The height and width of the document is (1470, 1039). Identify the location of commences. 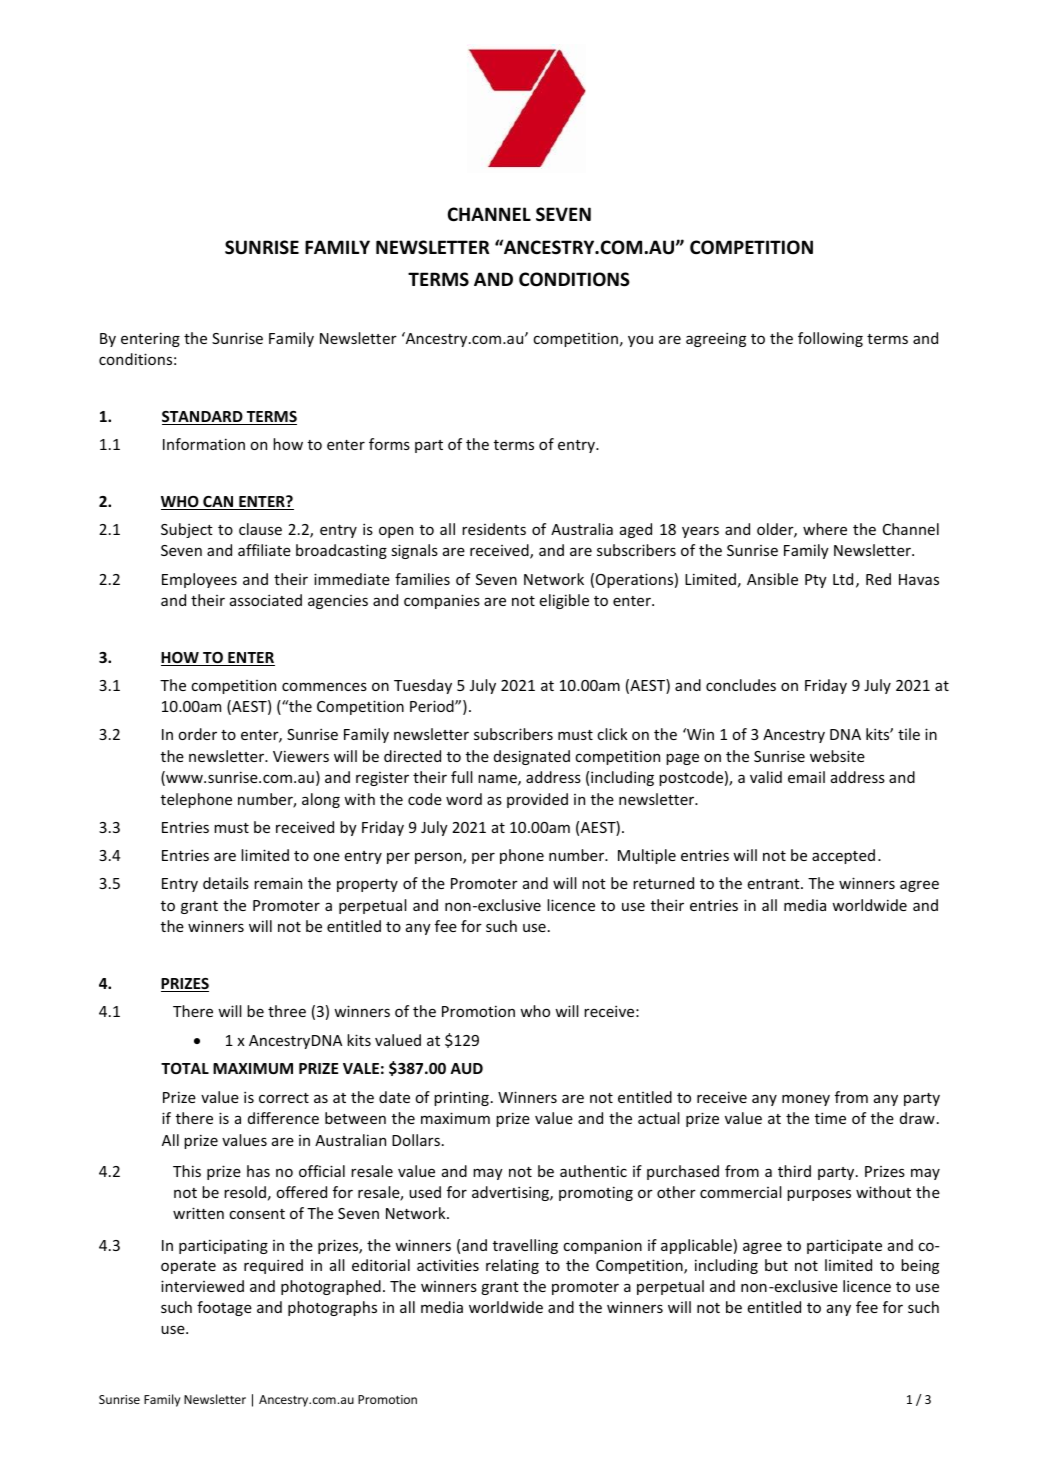
(324, 686).
